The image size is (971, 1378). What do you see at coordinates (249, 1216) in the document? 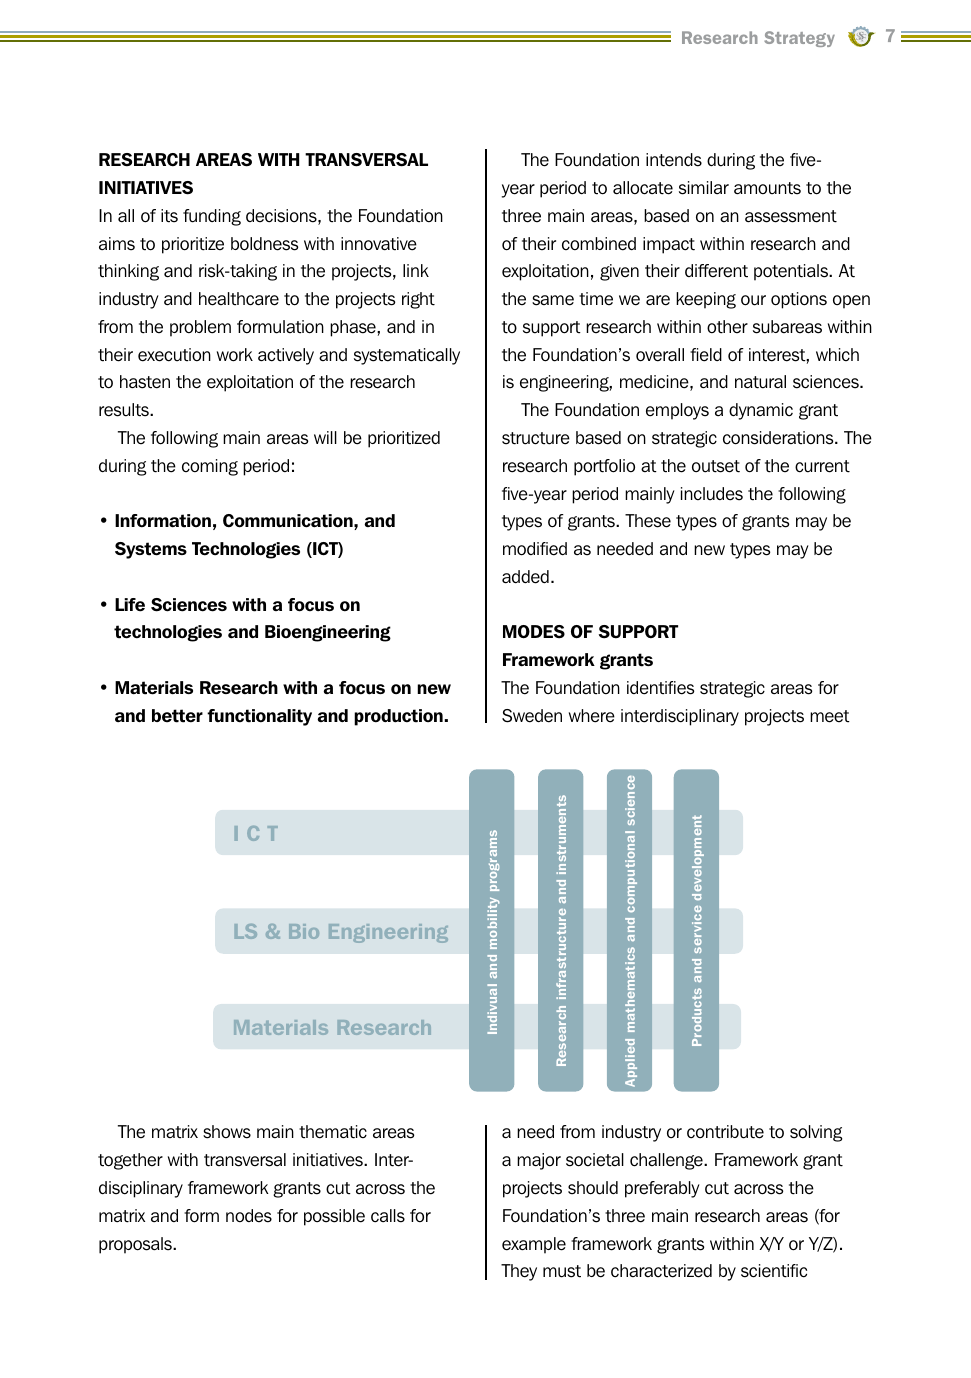
I see `nodes` at bounding box center [249, 1216].
